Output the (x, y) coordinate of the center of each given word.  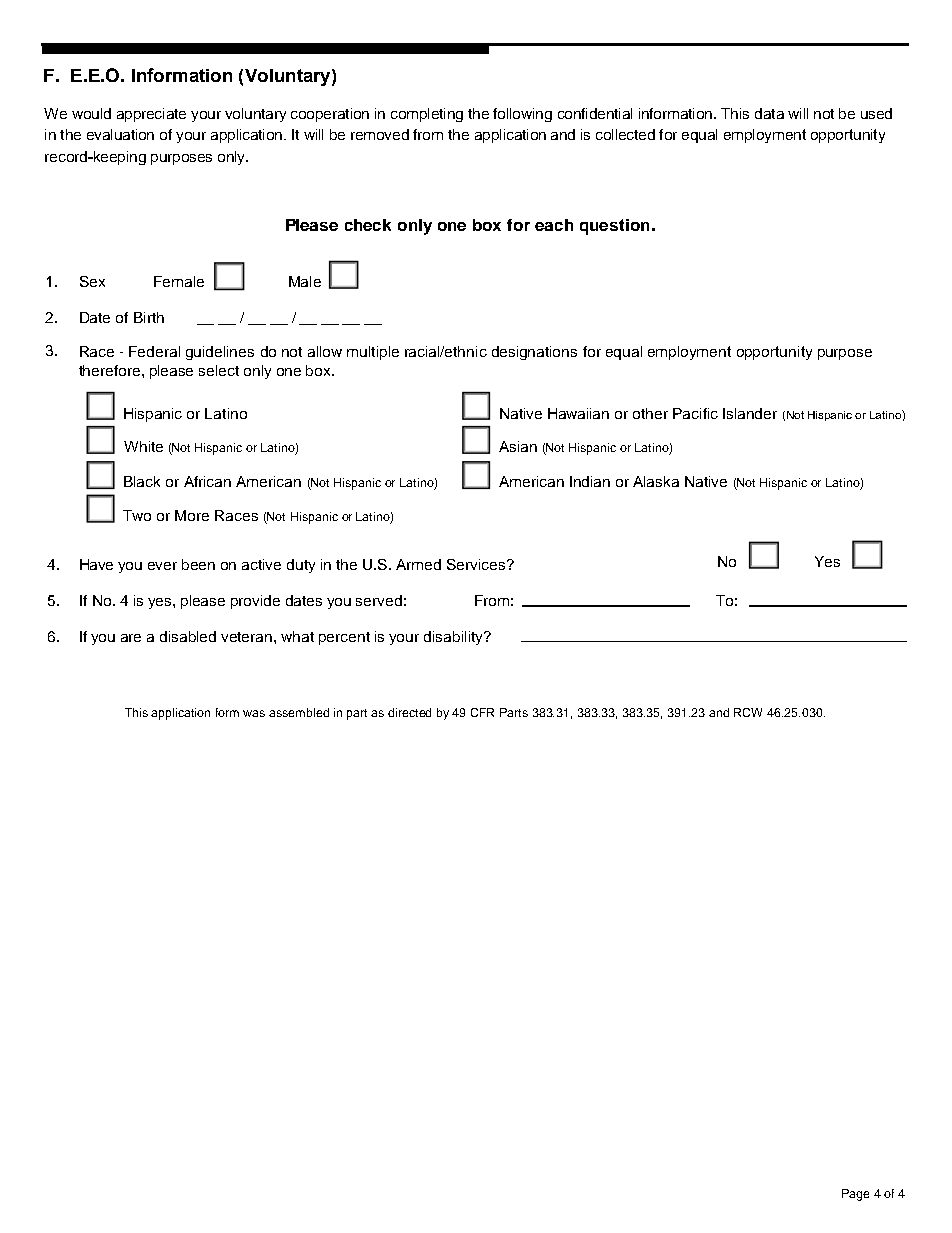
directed (409, 712)
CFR (482, 712)
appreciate (151, 115)
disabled (188, 636)
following (522, 115)
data (769, 113)
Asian (518, 446)
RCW (748, 712)
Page (855, 1195)
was (254, 713)
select (219, 370)
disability (455, 638)
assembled (299, 712)
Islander (750, 413)
